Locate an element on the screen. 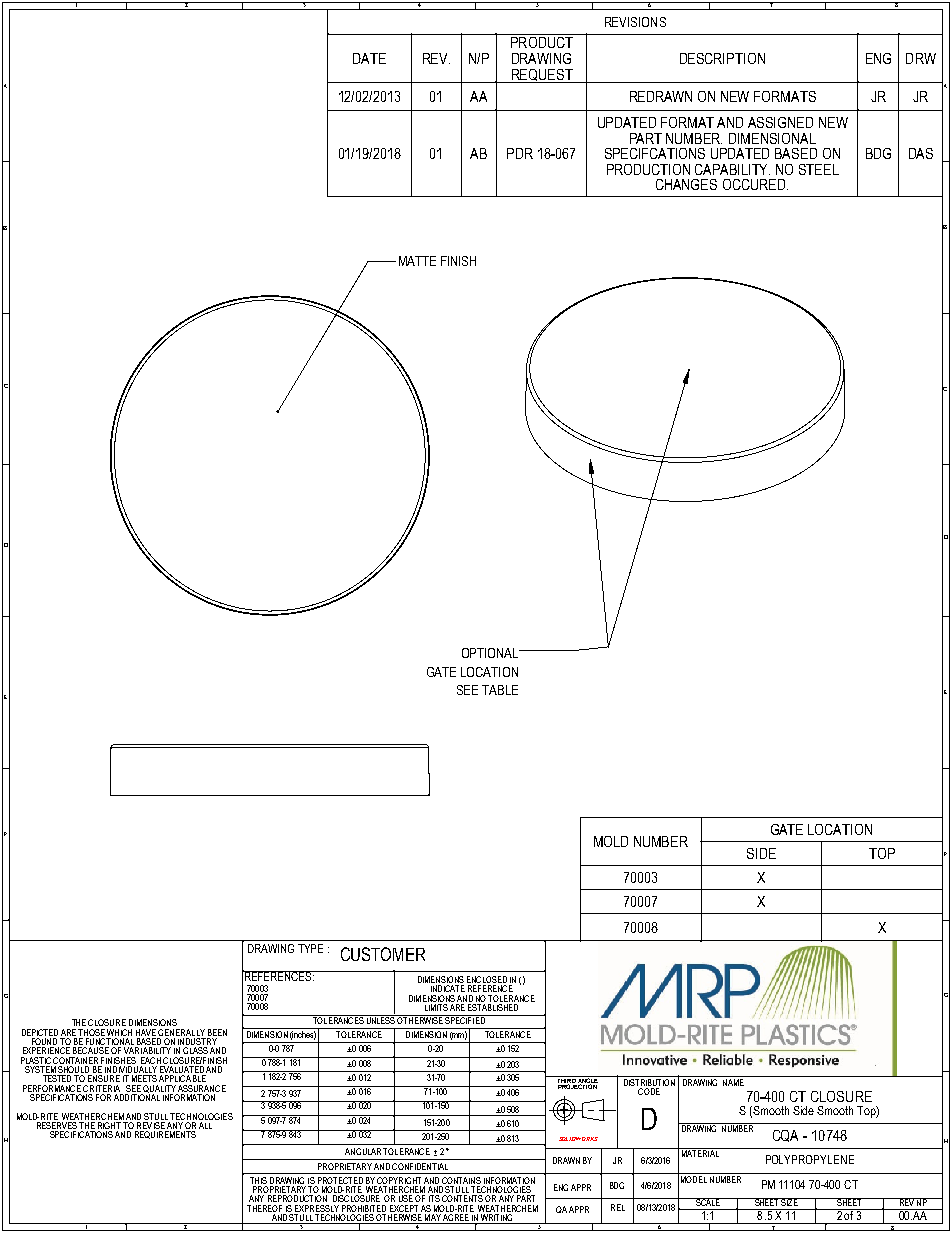 This screenshot has width=952, height=1233. WRITING is located at coordinates (497, 1219).
